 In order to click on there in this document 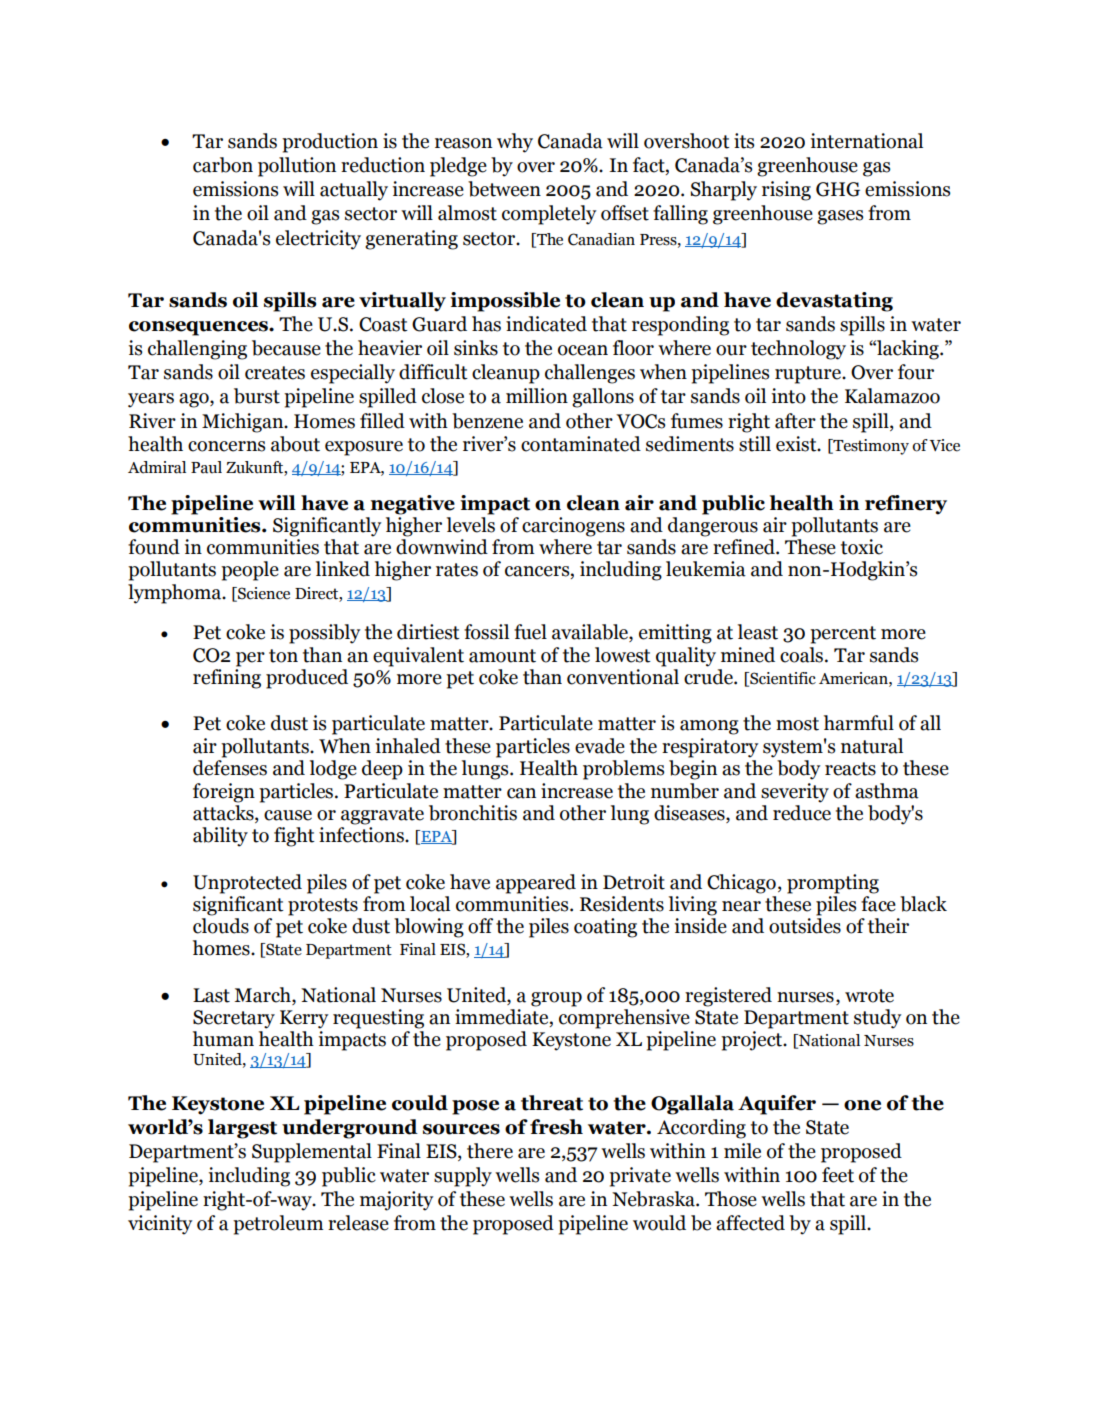, I will do `click(490, 1151)`.
